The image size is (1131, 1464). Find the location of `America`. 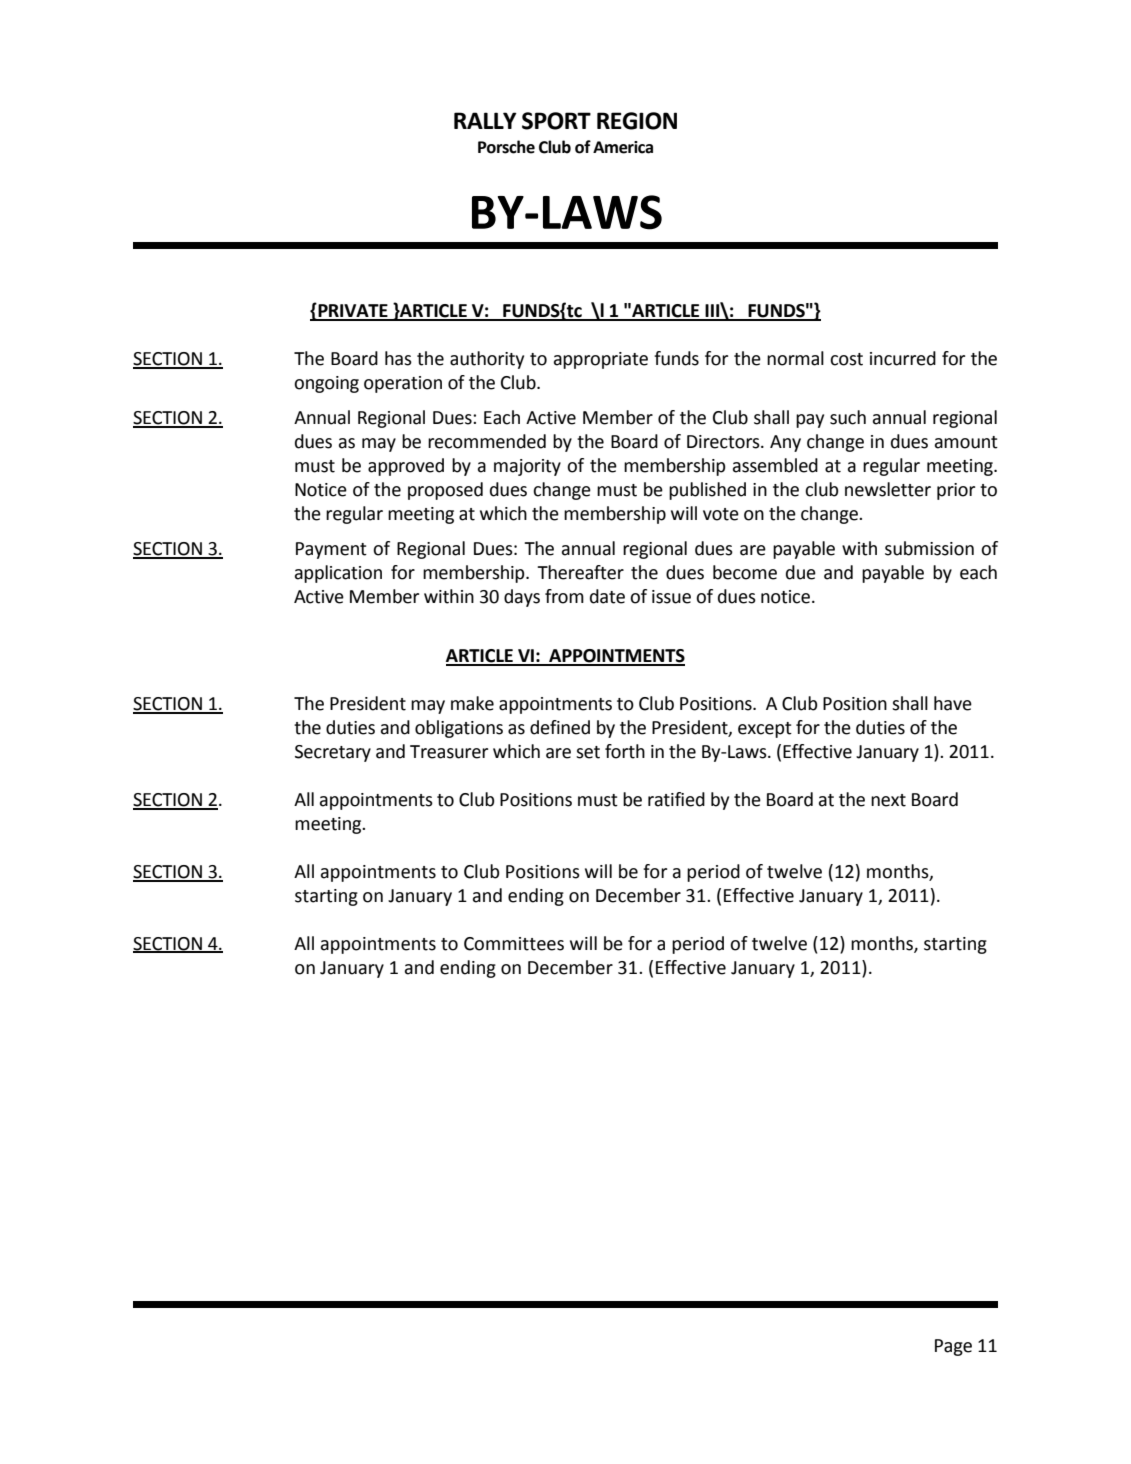

America is located at coordinates (623, 147).
